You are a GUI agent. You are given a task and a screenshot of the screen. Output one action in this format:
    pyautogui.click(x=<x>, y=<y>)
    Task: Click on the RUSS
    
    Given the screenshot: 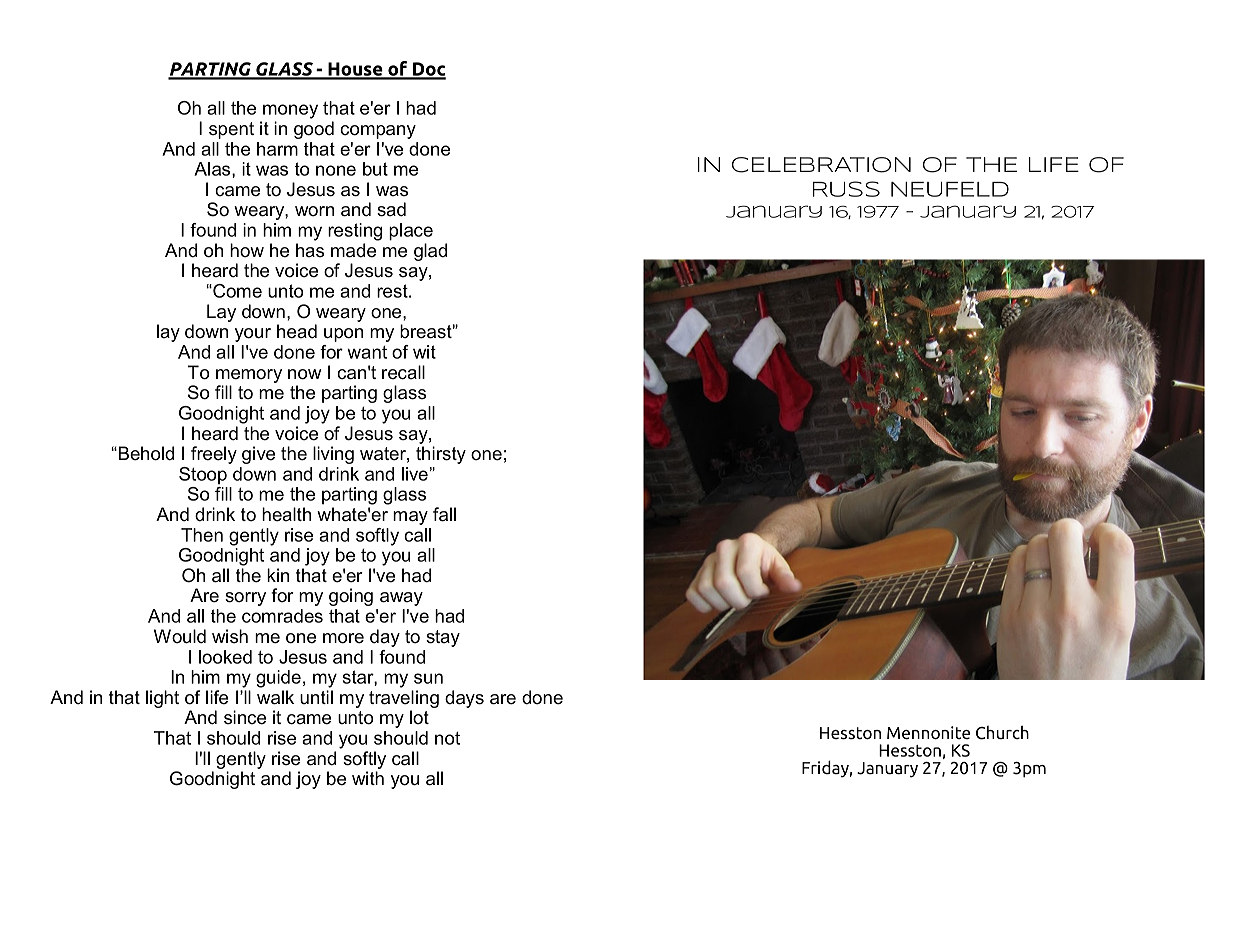 What is the action you would take?
    pyautogui.click(x=846, y=189)
